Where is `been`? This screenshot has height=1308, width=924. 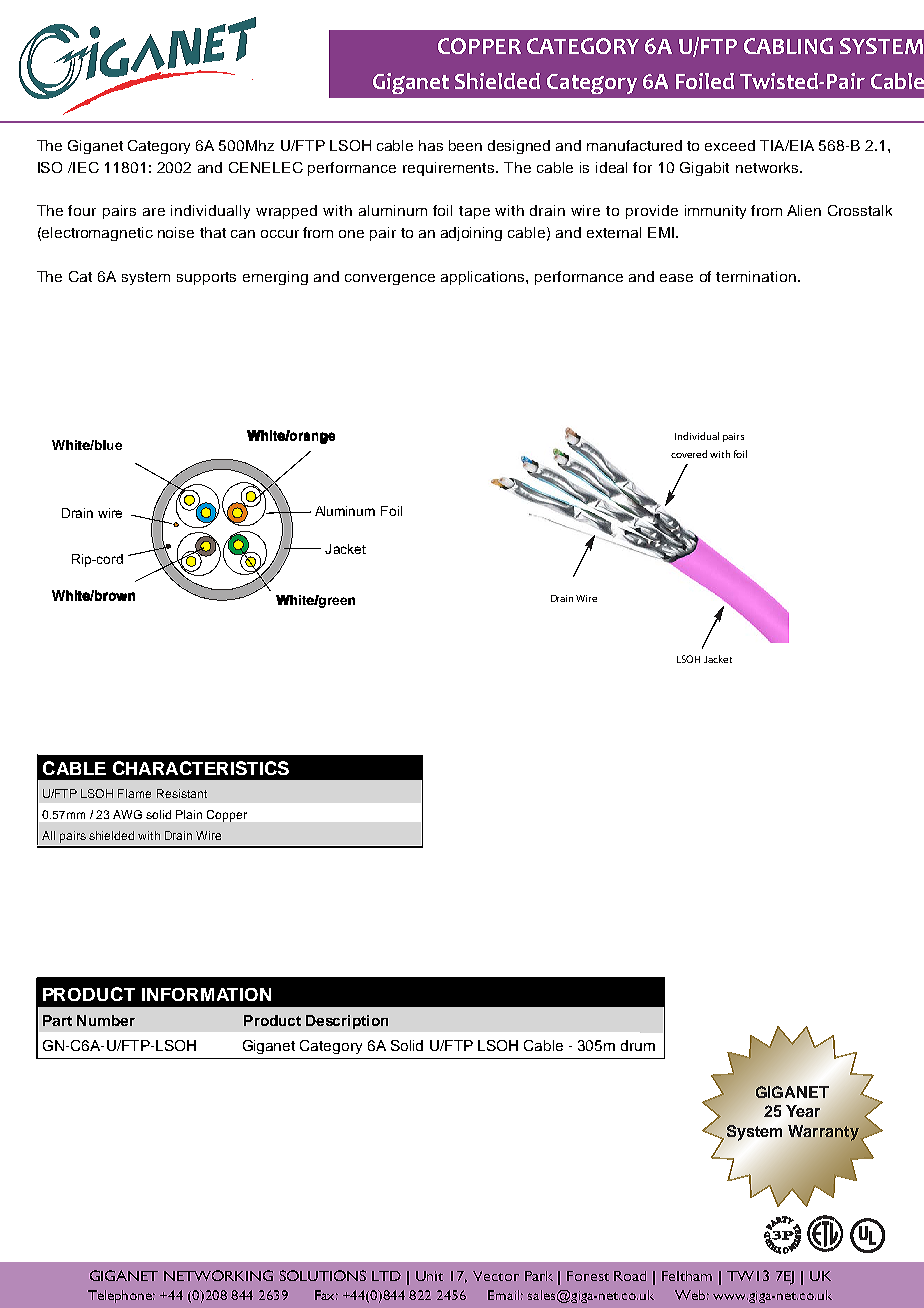
been is located at coordinates (465, 145).
